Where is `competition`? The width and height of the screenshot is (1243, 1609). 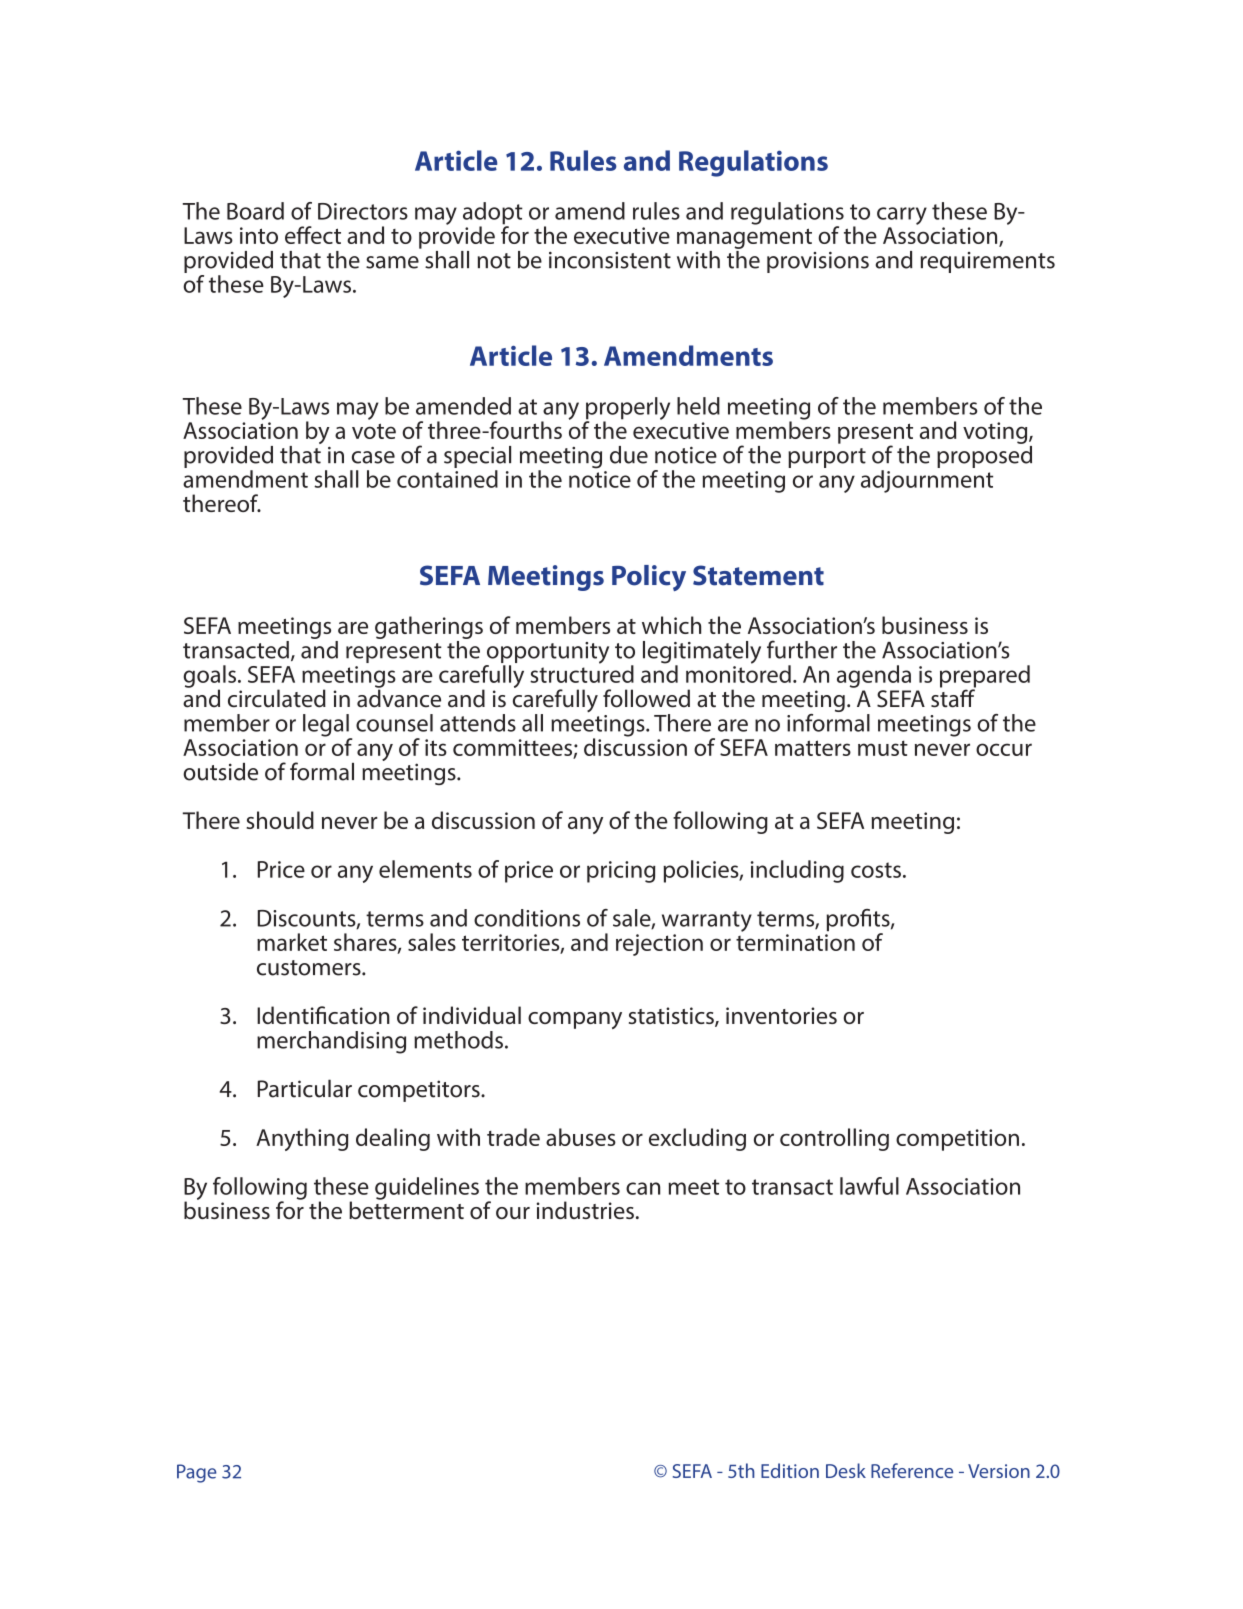
competition is located at coordinates (957, 1140).
